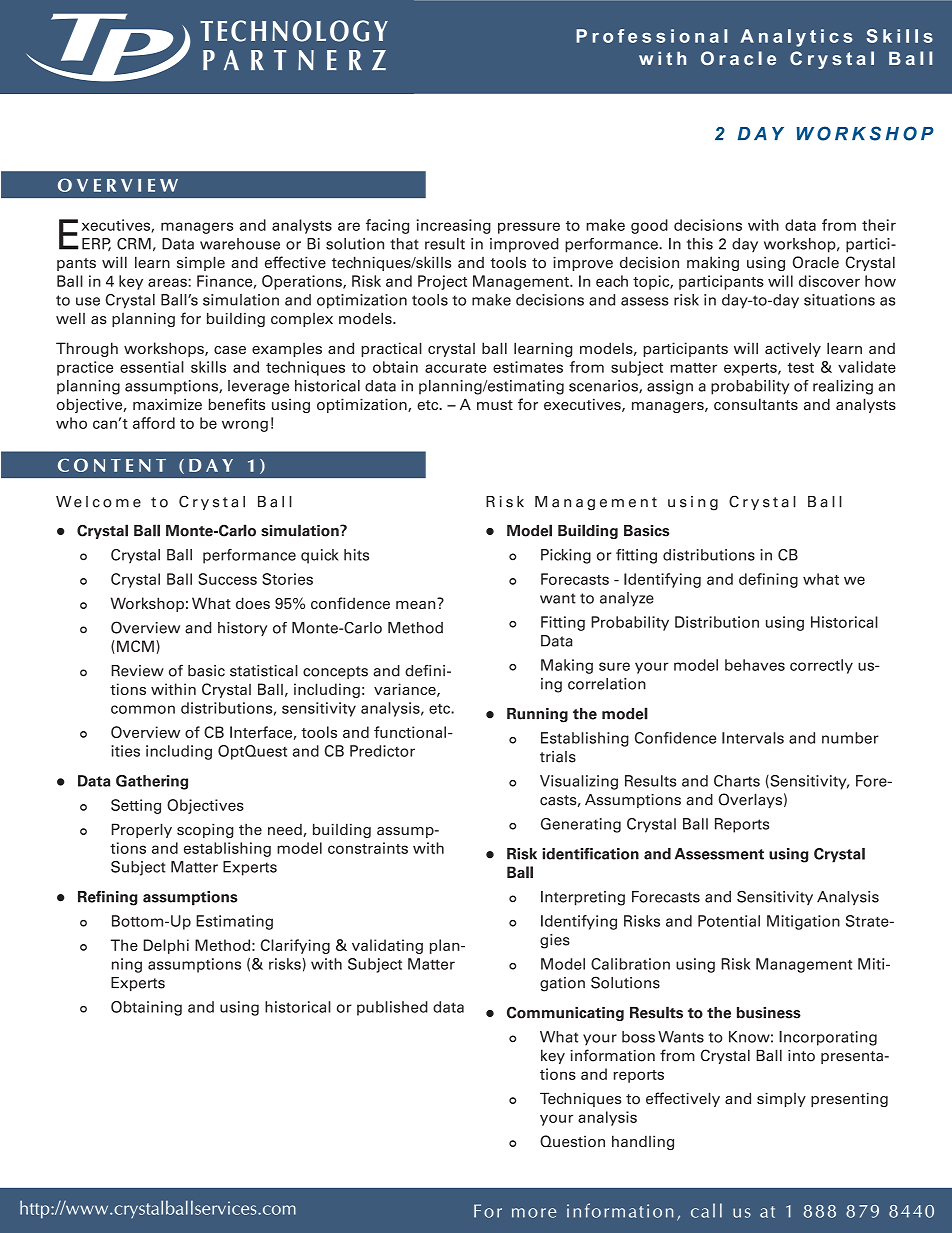 Image resolution: width=952 pixels, height=1233 pixels. I want to click on must, so click(495, 405).
